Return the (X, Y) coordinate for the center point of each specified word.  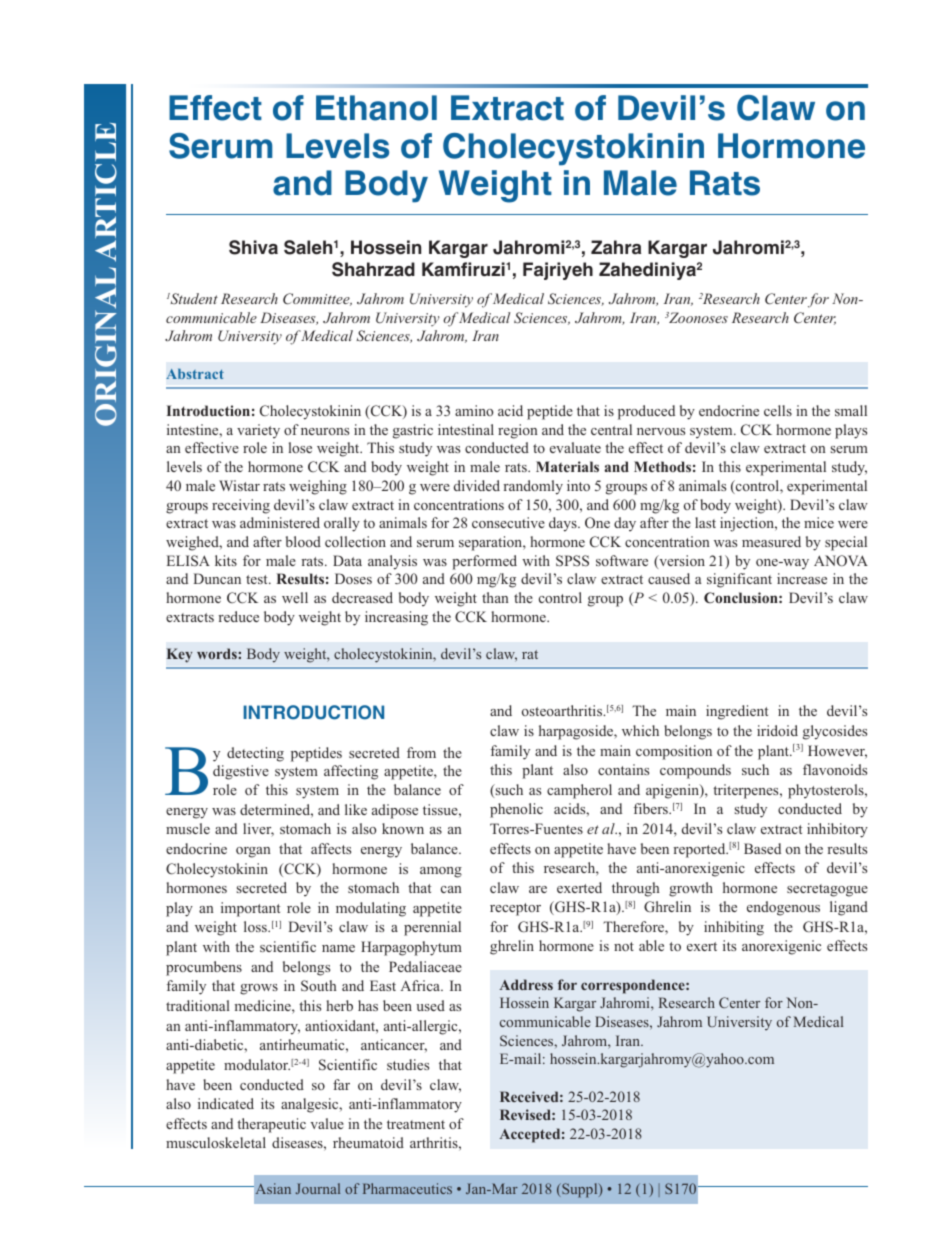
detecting (255, 754)
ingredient (737, 712)
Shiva (253, 247)
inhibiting (734, 928)
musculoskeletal (216, 1142)
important (250, 909)
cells (778, 410)
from (421, 752)
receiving (241, 506)
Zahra (616, 247)
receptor (515, 909)
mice (819, 522)
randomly (533, 487)
